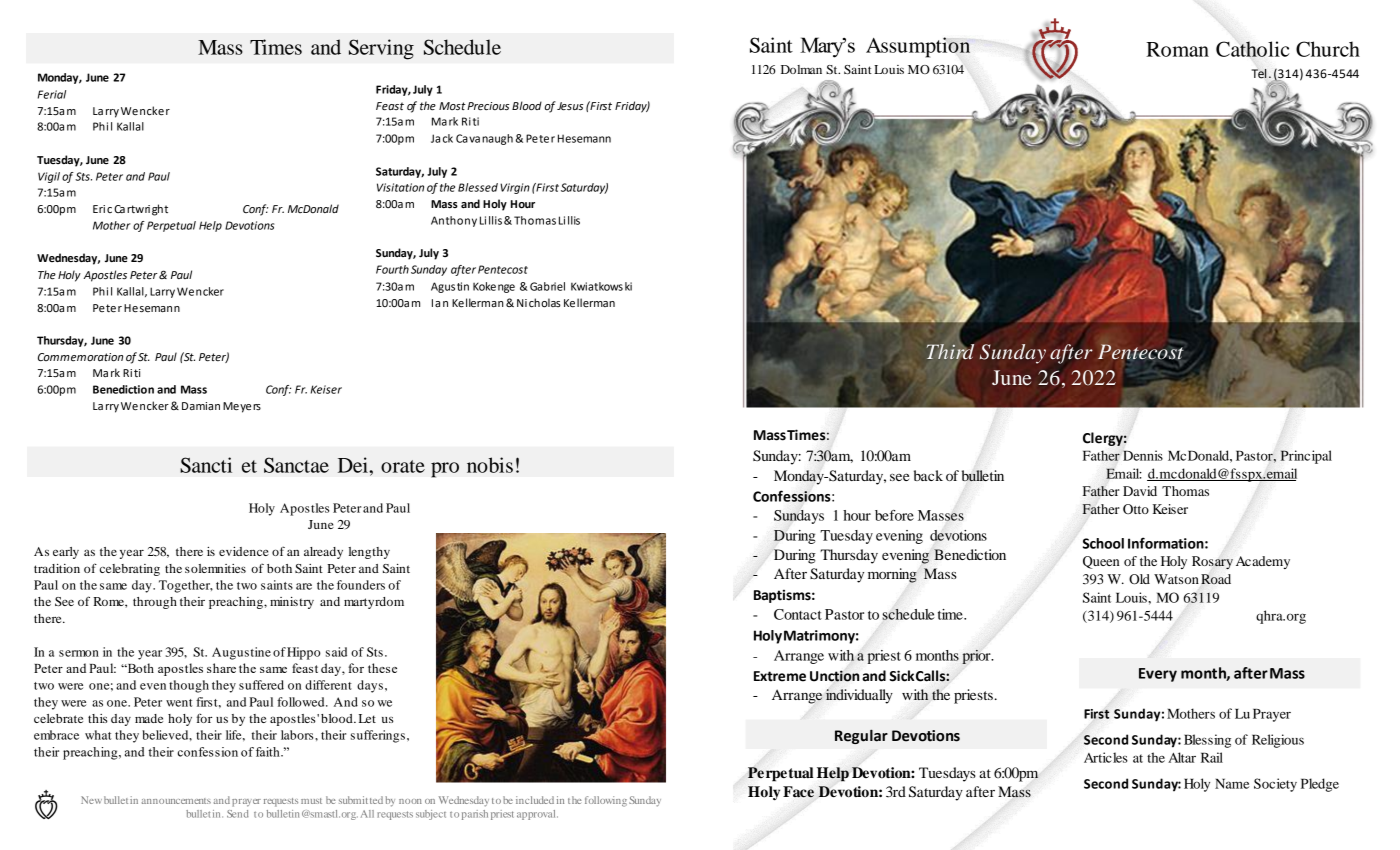 This screenshot has width=1400, height=850. Describe the element at coordinates (80, 357) in the screenshot. I see `Commemoration` at that location.
